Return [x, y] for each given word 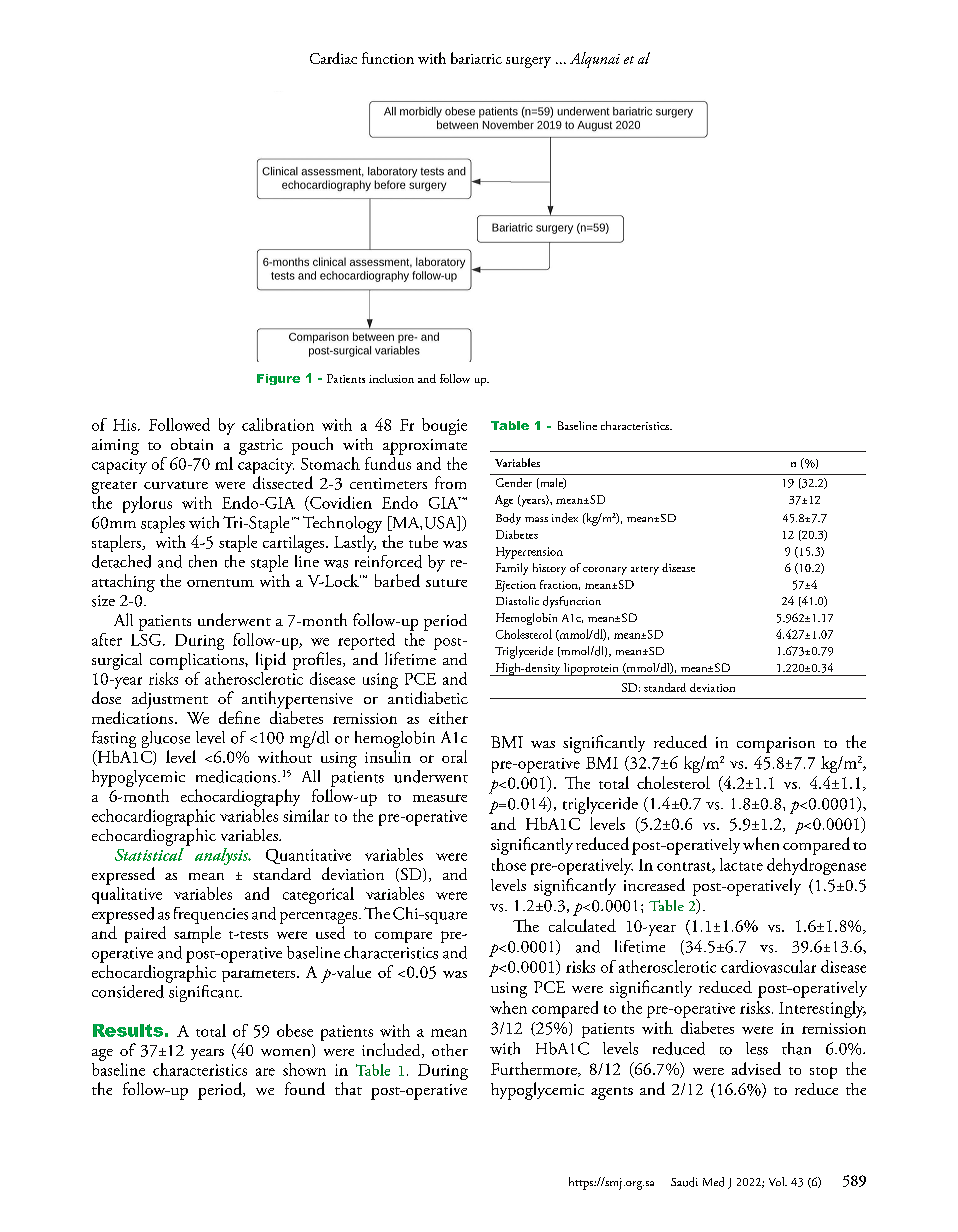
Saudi [684, 1182]
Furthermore [535, 1069]
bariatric [476, 58]
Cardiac [333, 58]
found [305, 1088]
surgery [528, 62]
